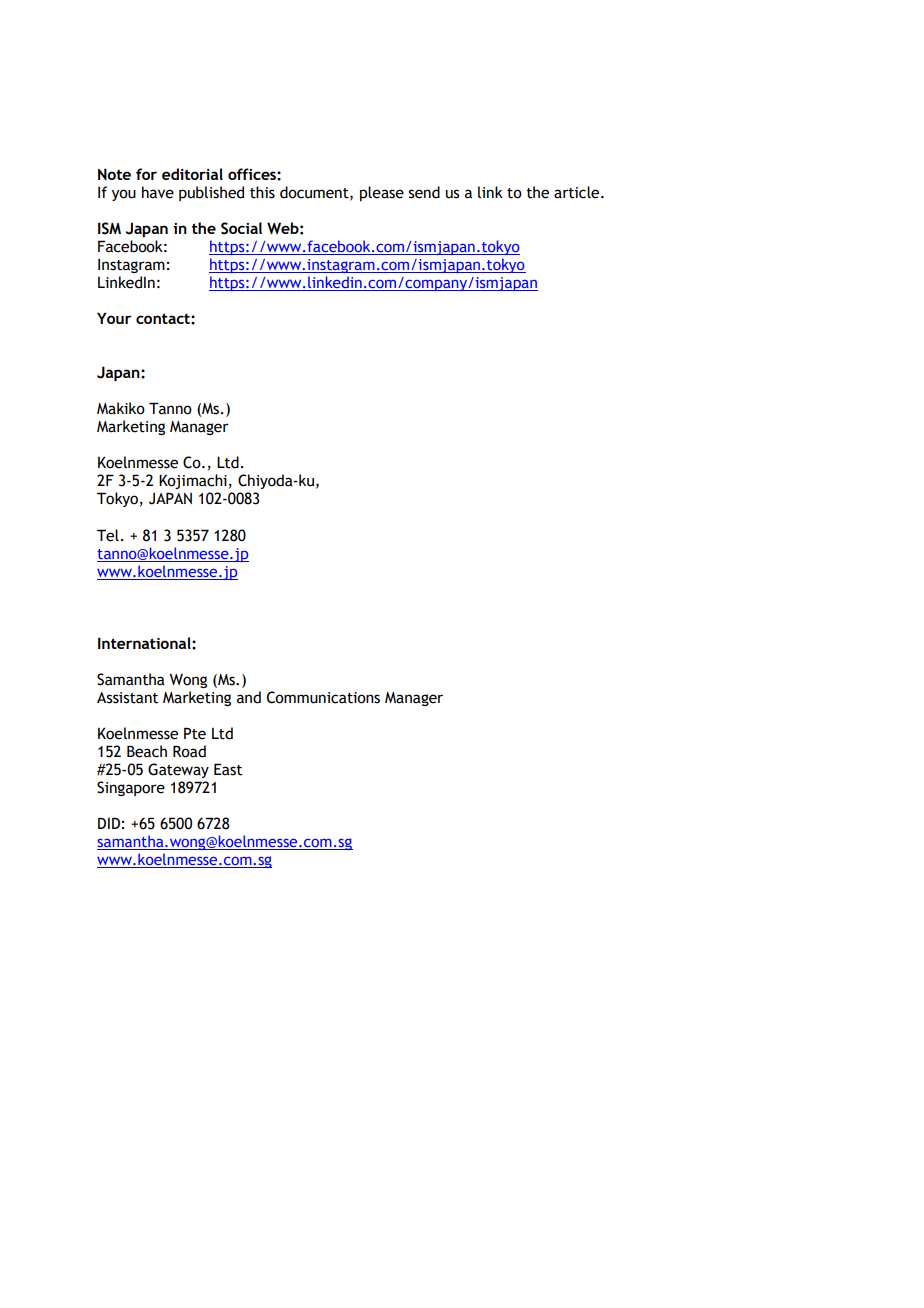  I want to click on Singapore, so click(131, 788).
